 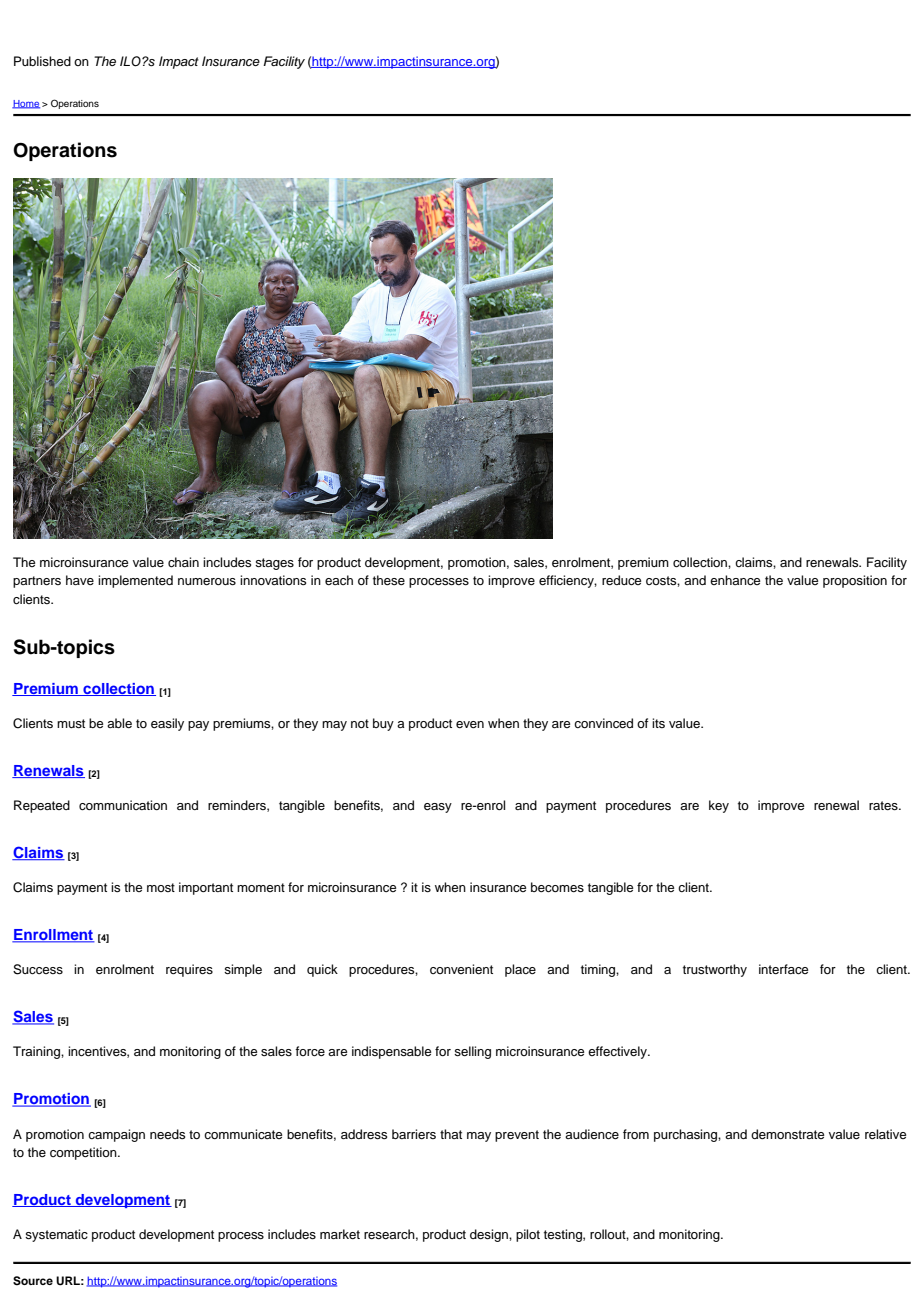 I want to click on easily, so click(x=167, y=724).
